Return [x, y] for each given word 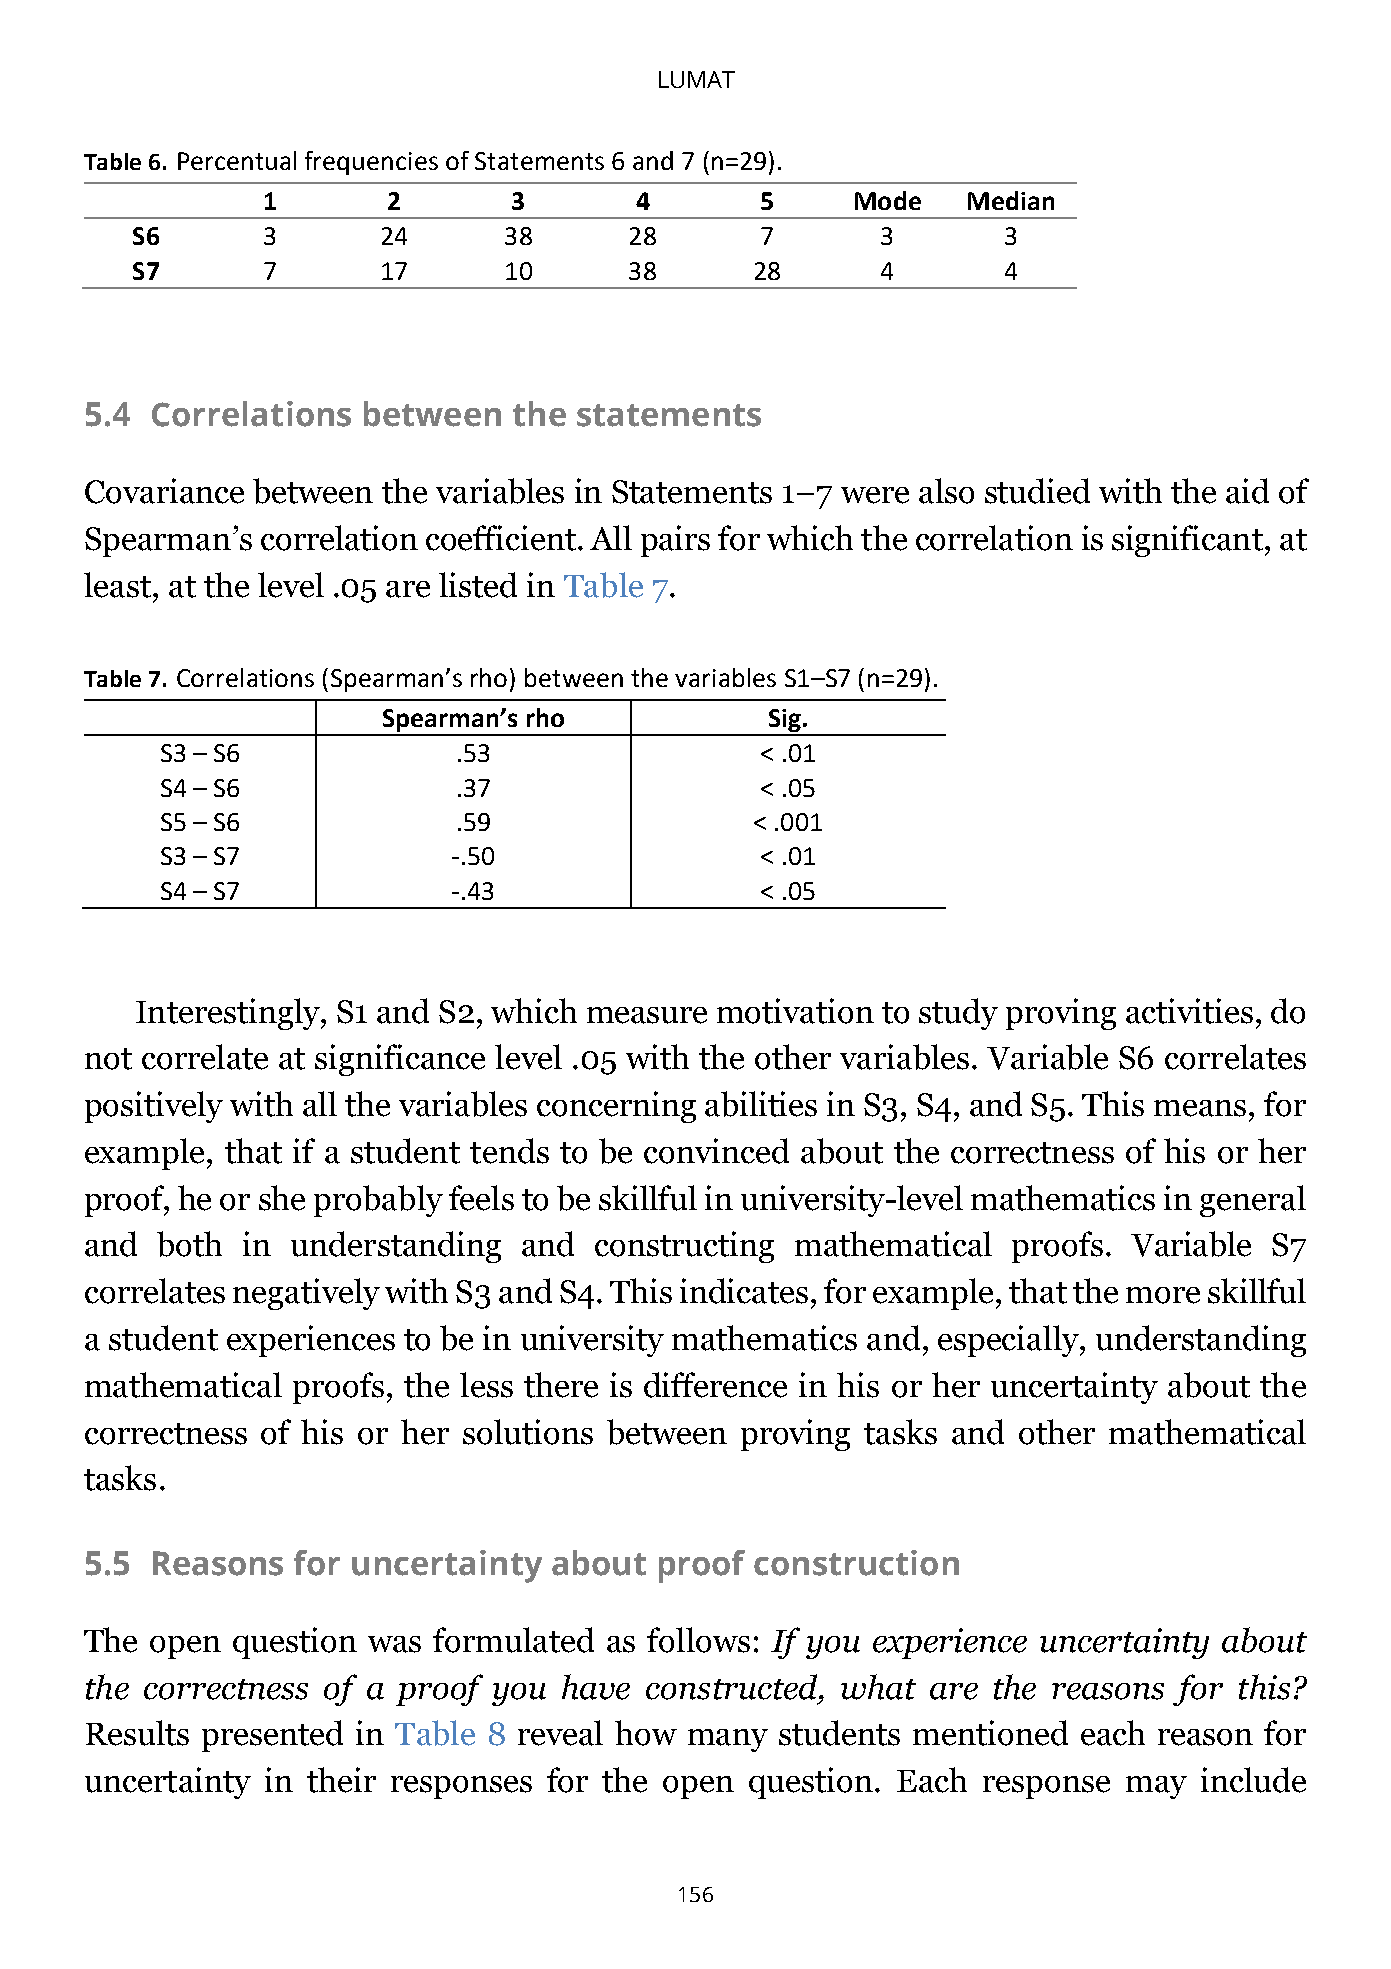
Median [1011, 200]
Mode [888, 200]
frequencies [371, 163]
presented [272, 1736]
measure [647, 1015]
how [646, 1733]
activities [1189, 1011]
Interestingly [229, 1014]
